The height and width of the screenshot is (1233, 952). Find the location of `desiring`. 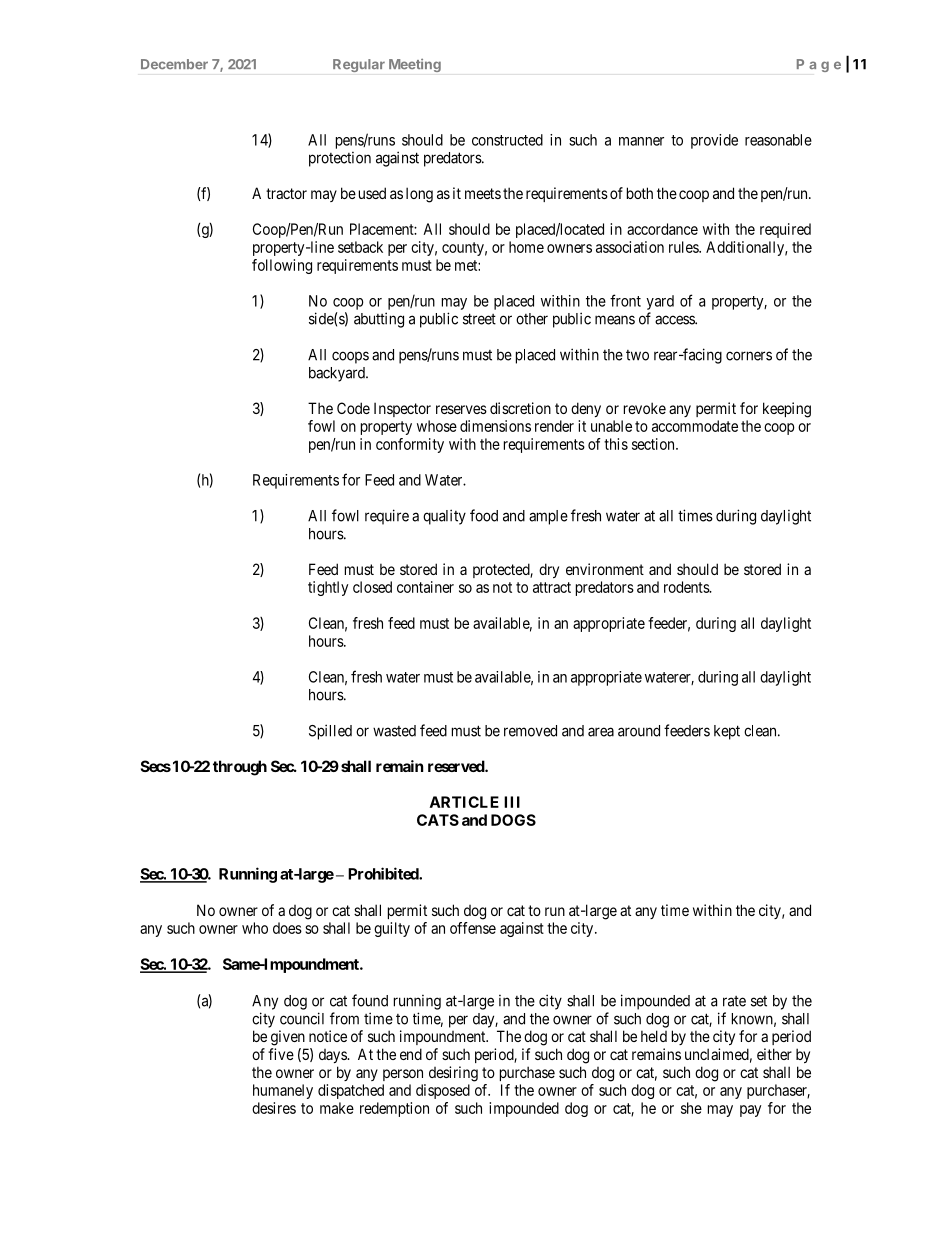

desiring is located at coordinates (453, 1074).
